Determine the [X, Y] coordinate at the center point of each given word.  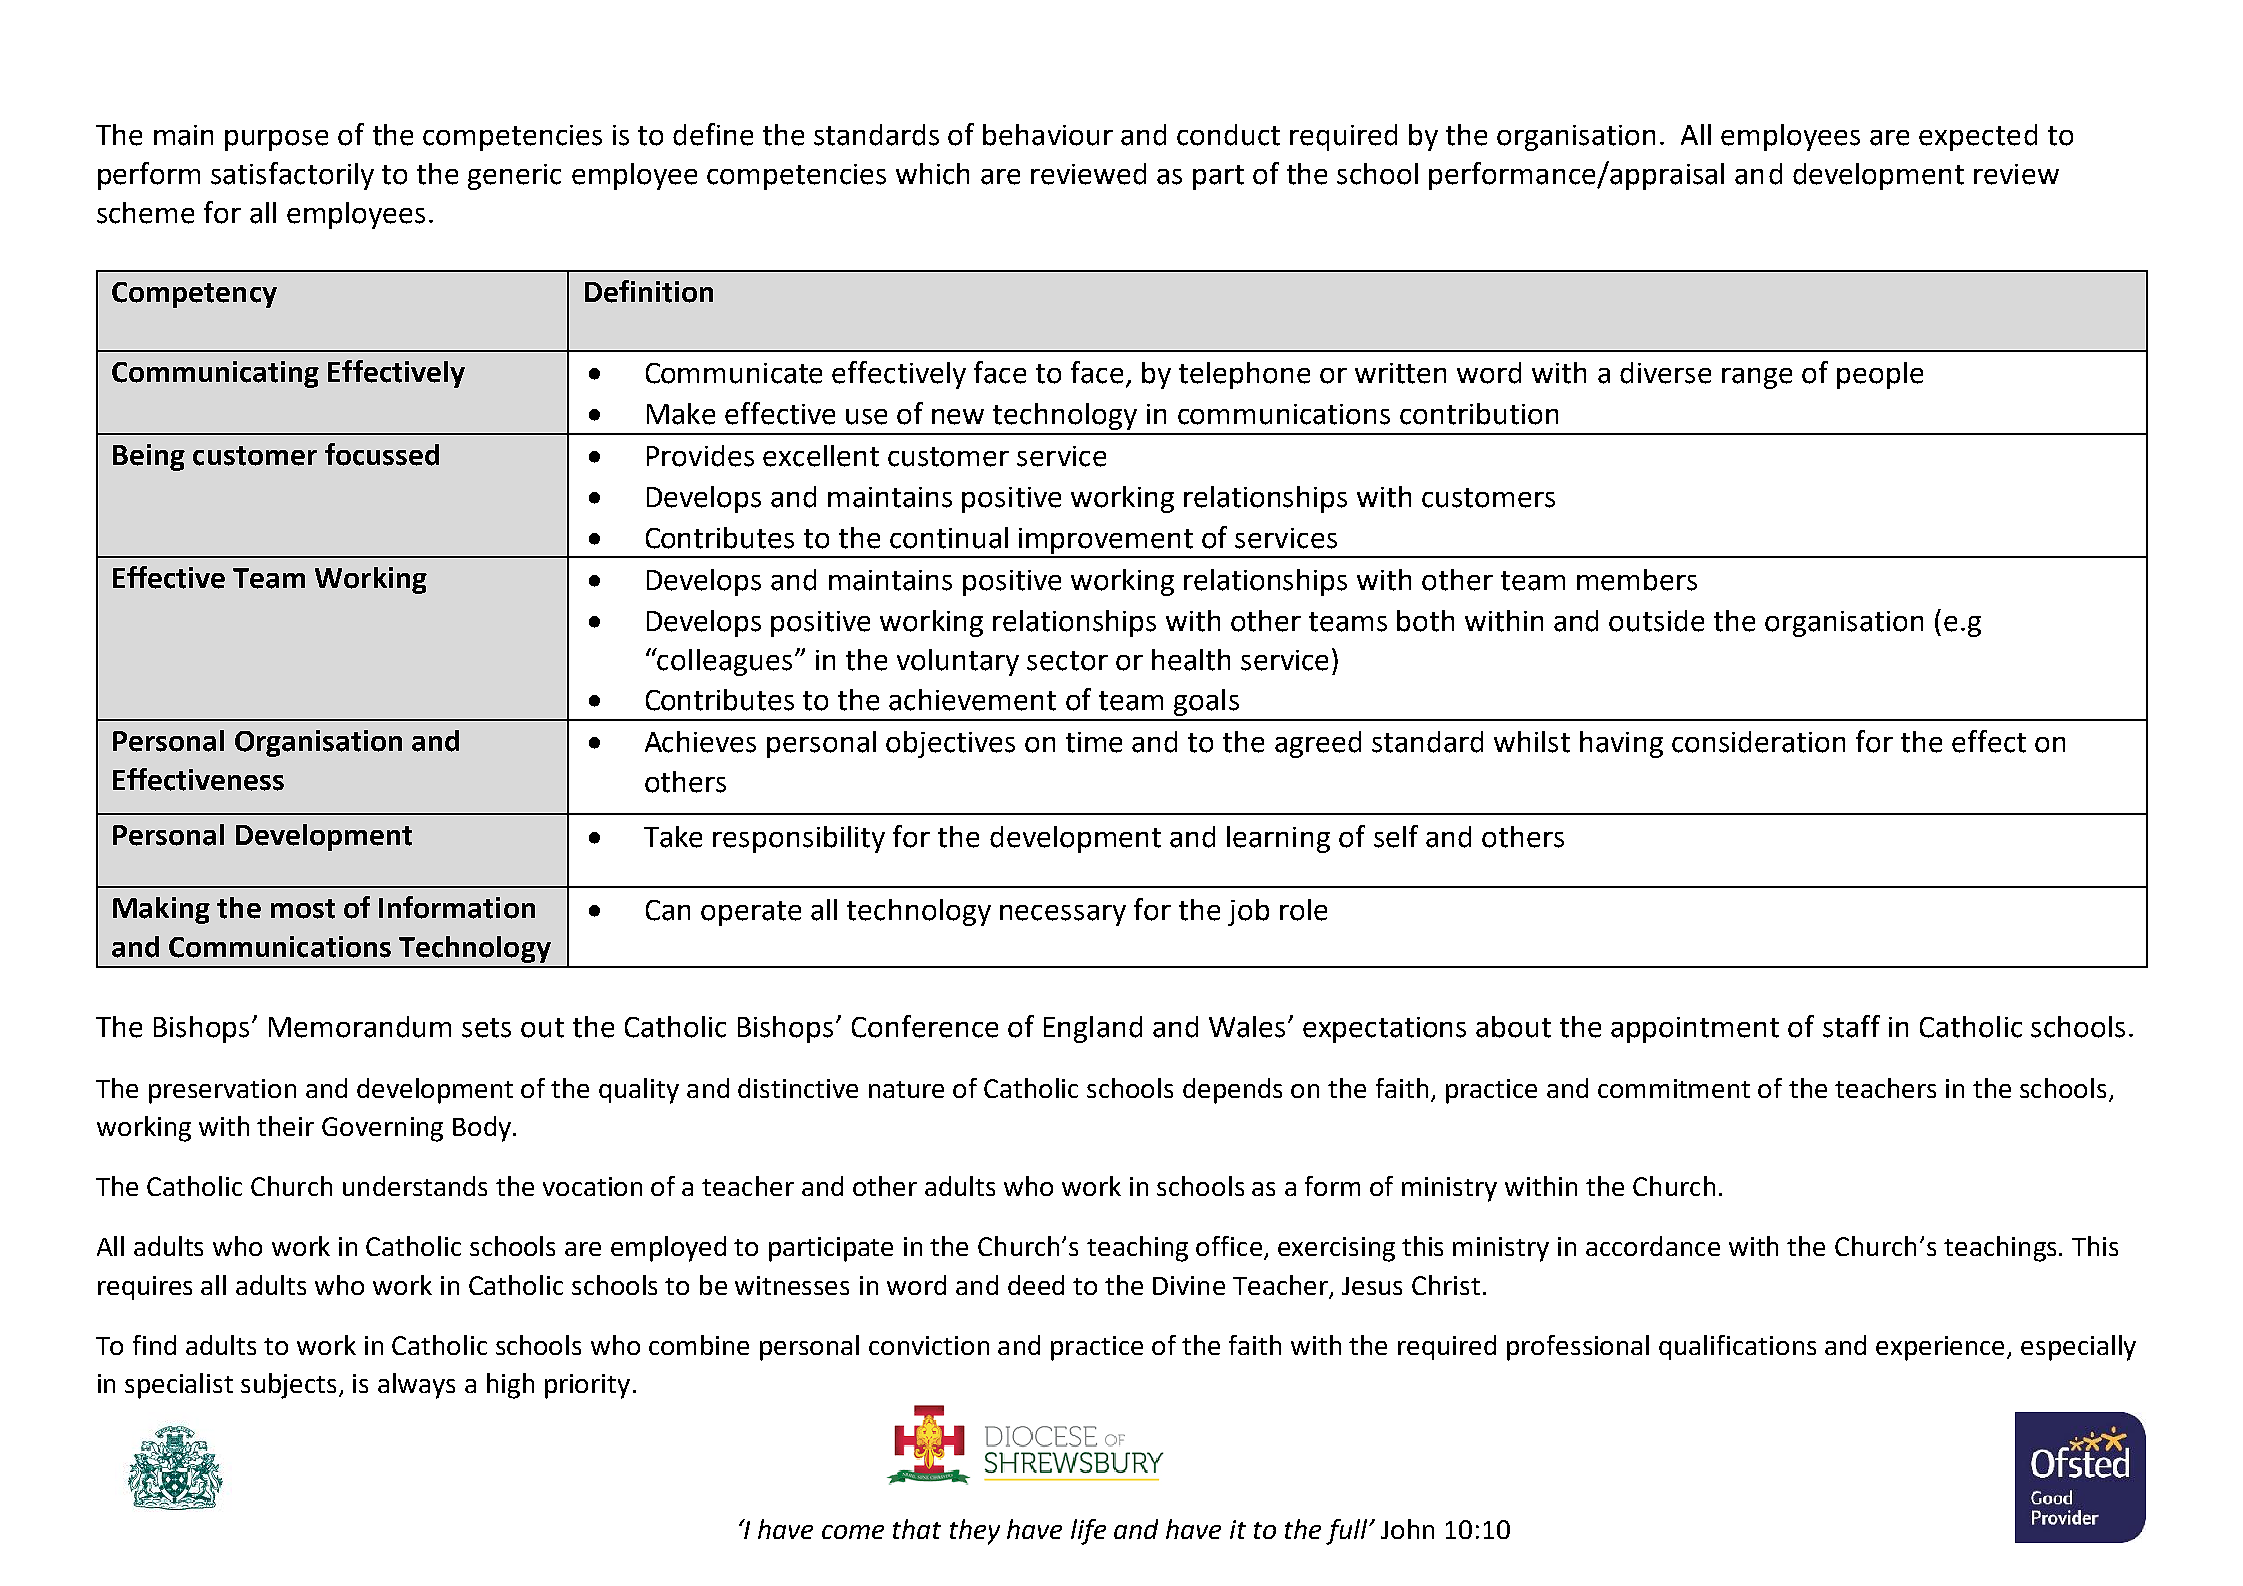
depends [1232, 1091]
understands [415, 1186]
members [1637, 580]
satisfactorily [292, 176]
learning [1278, 839]
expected [1978, 137]
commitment [1674, 1088]
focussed [382, 454]
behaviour [1048, 135]
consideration [1758, 742]
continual [949, 538]
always [416, 1386]
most [303, 909]
